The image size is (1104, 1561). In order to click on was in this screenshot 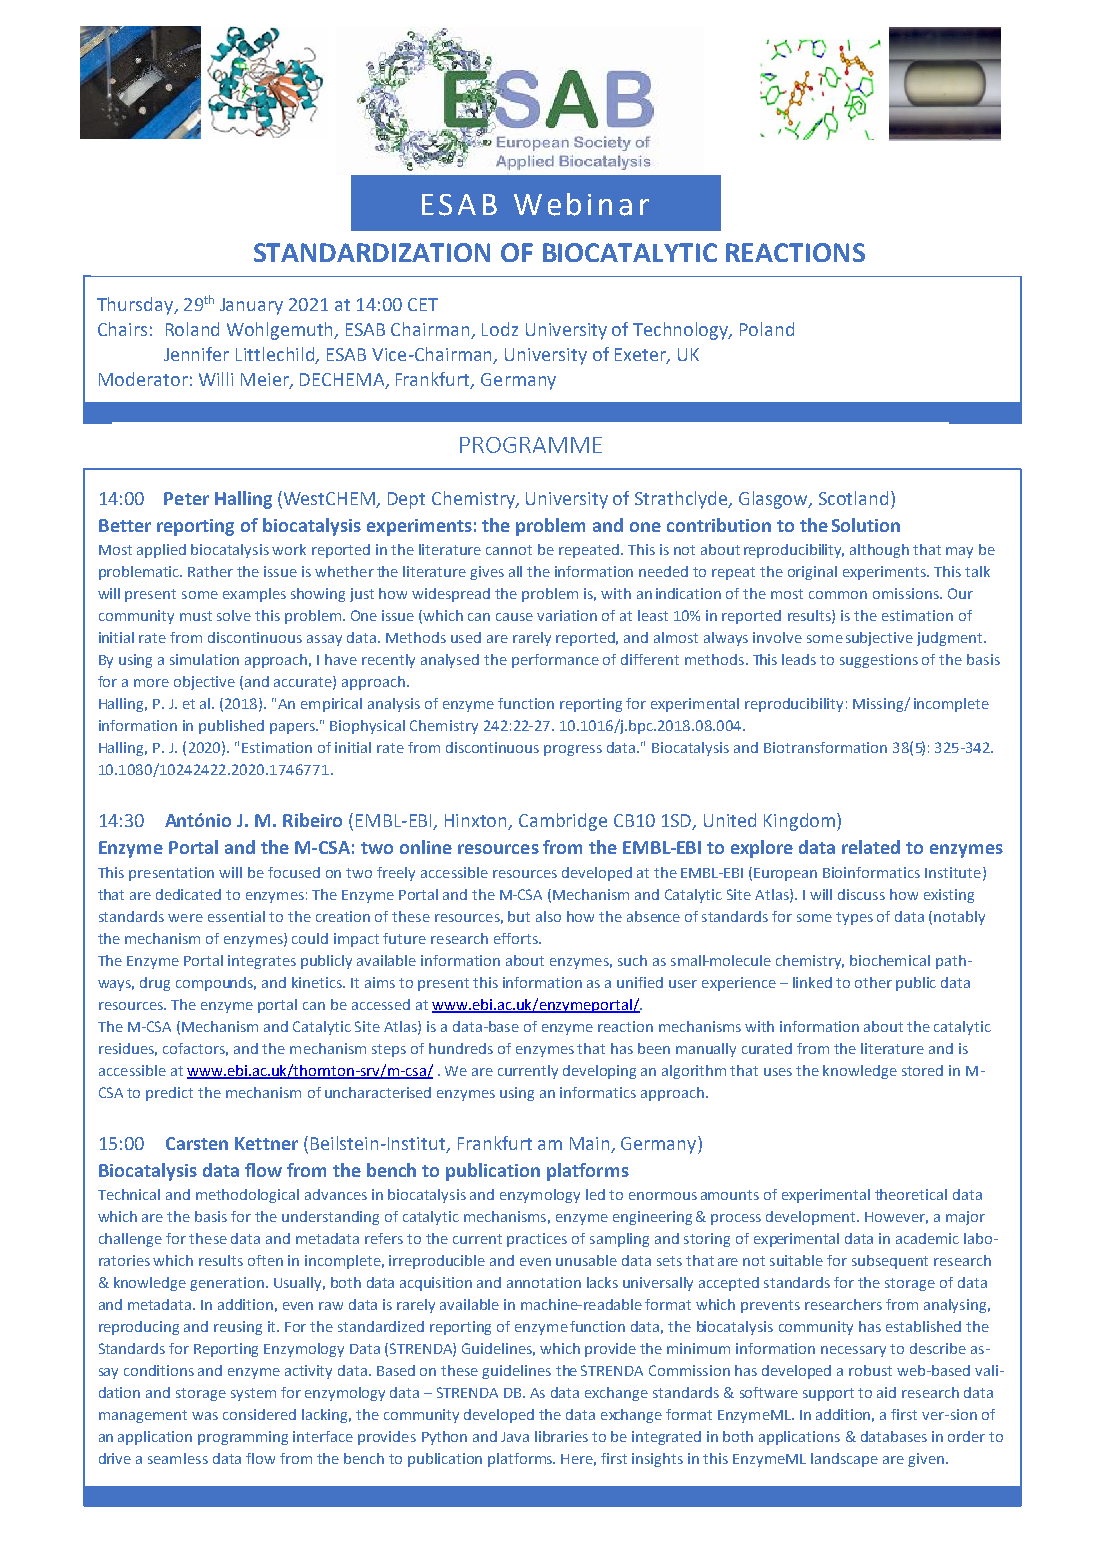, I will do `click(205, 1416)`.
